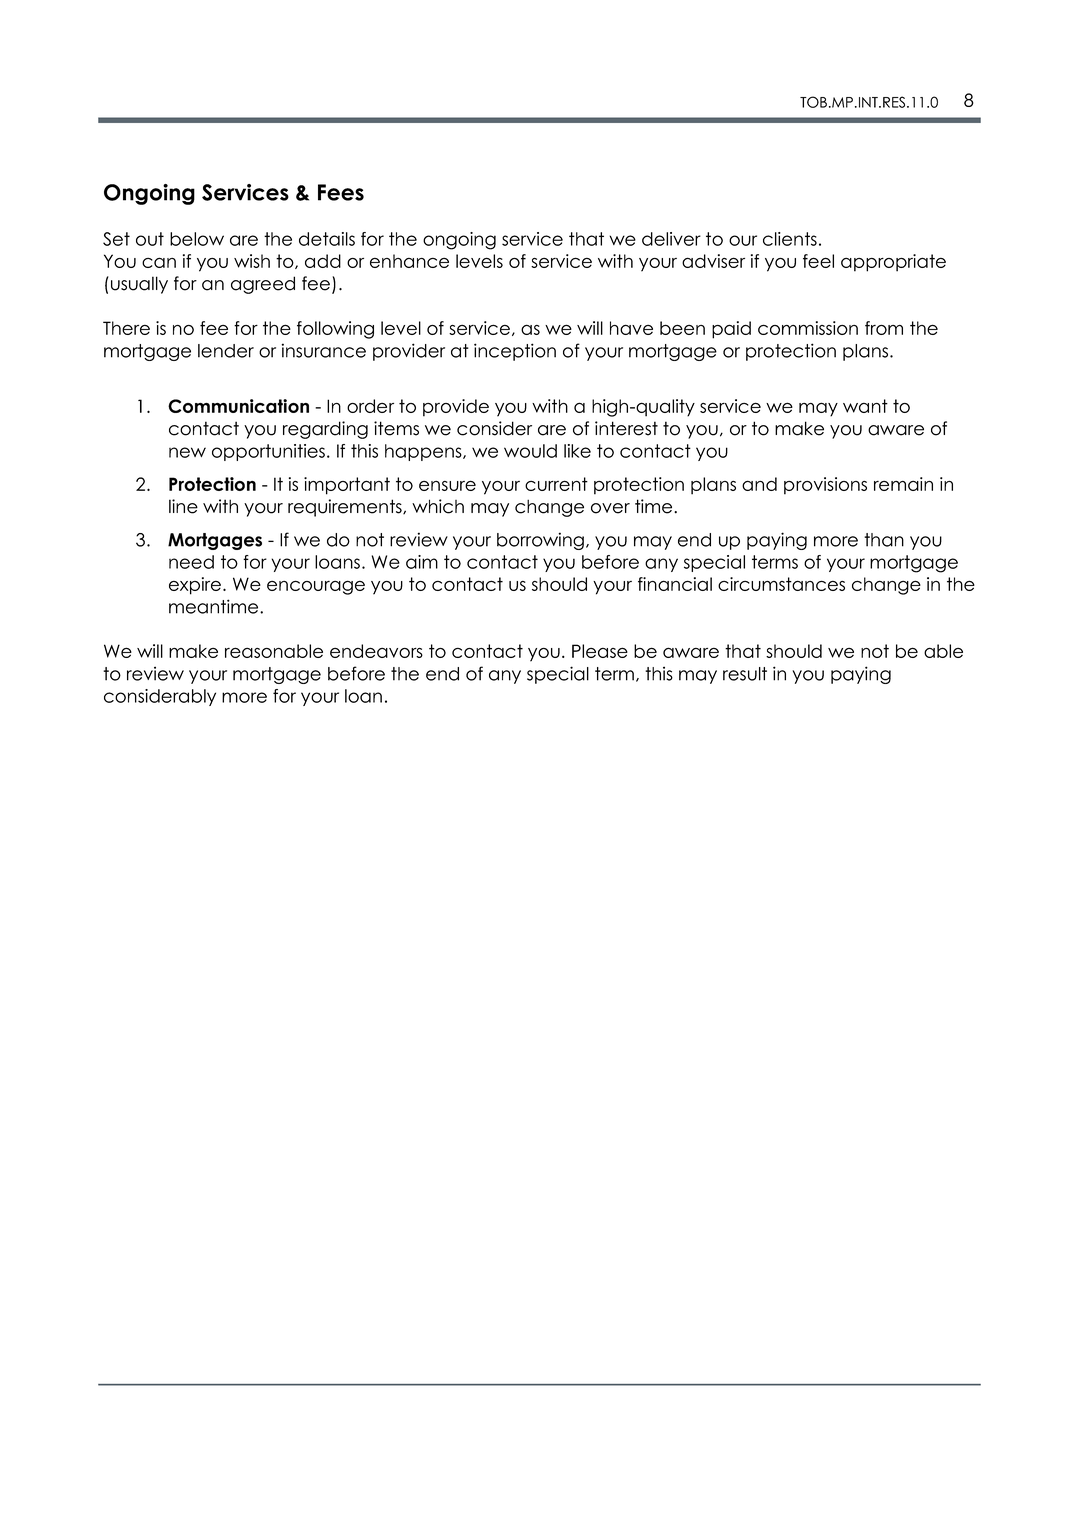 The height and width of the page is (1533, 1084). Describe the element at coordinates (191, 562) in the page. I see `need` at that location.
